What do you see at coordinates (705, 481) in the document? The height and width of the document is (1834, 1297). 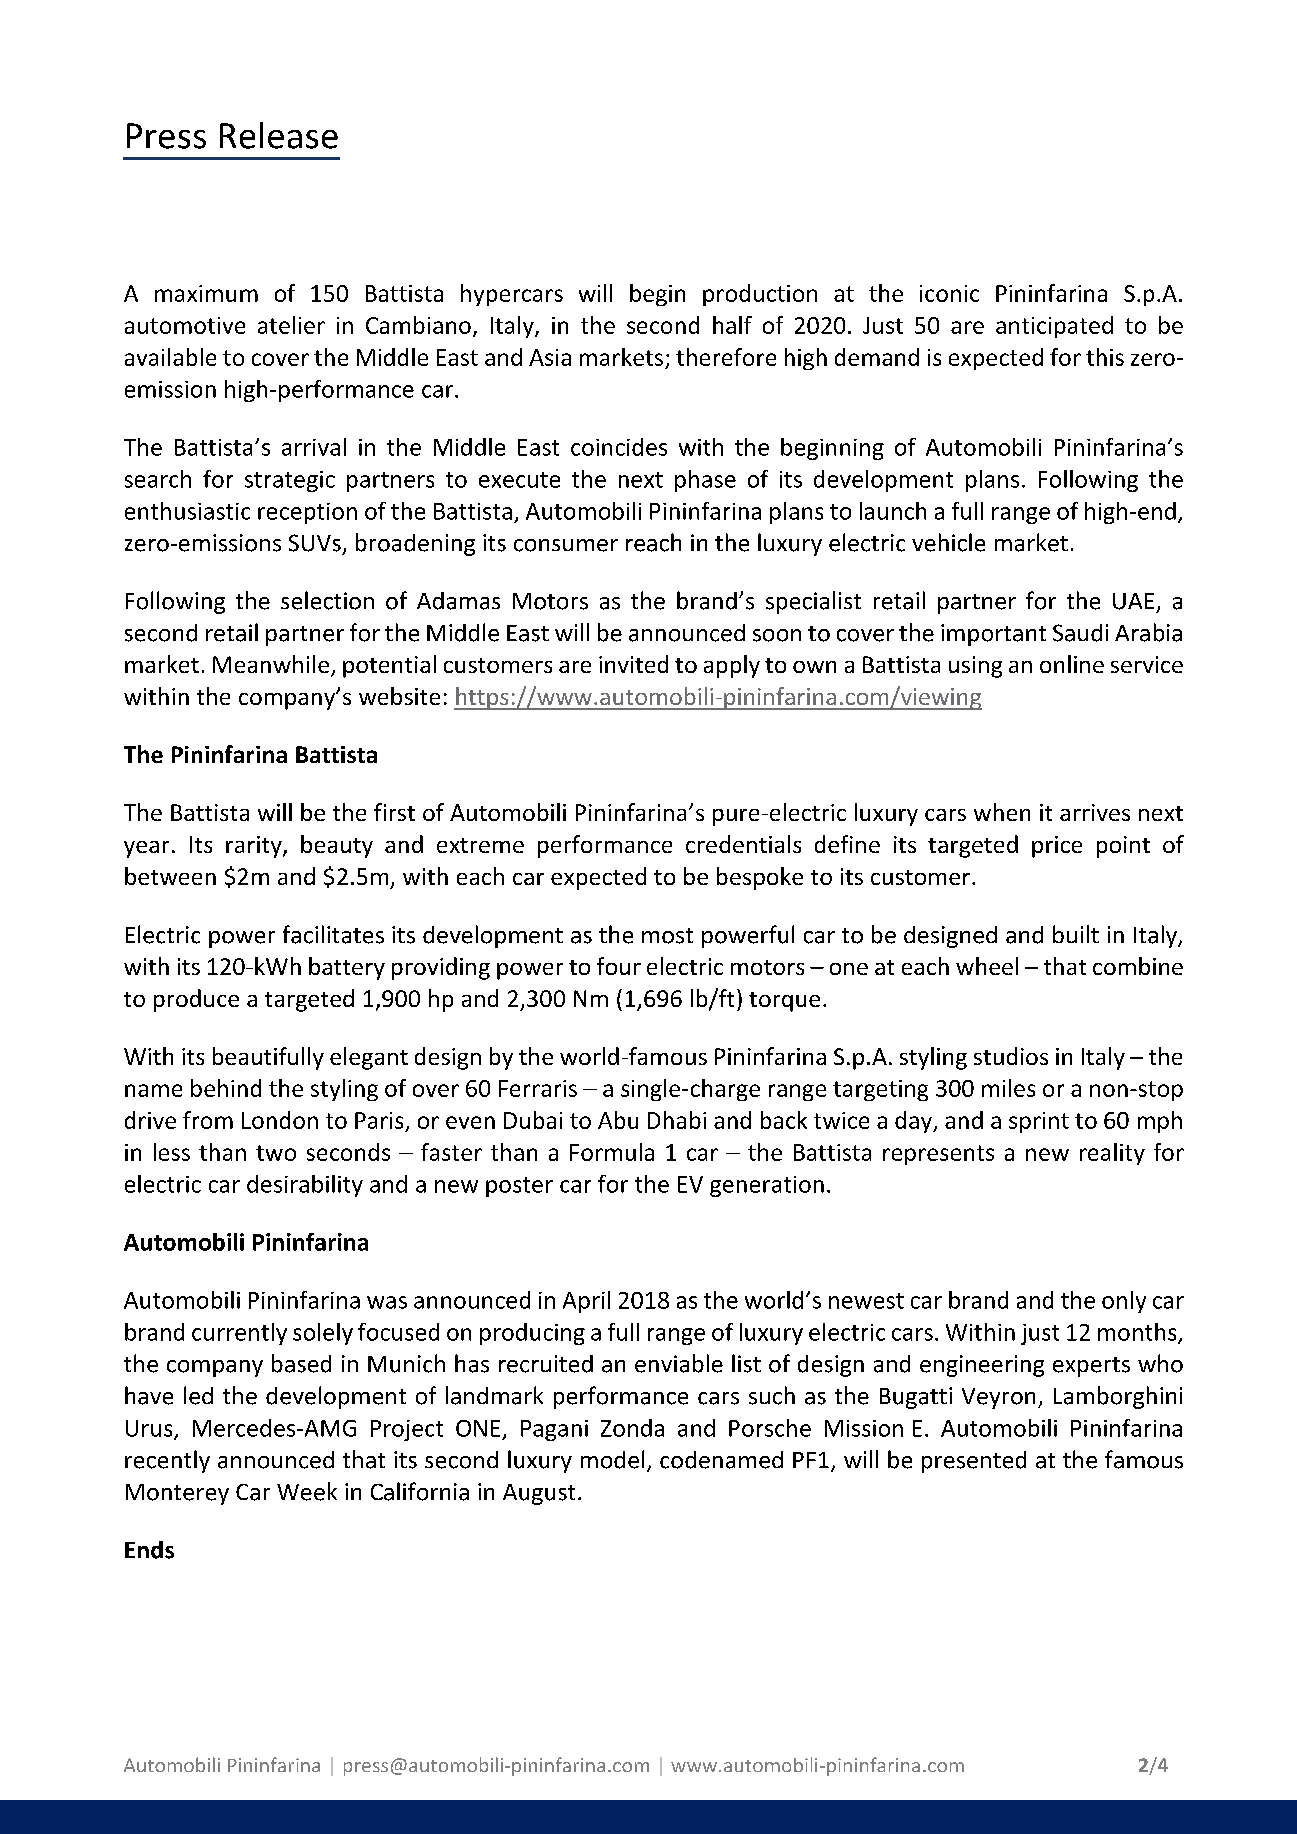 I see `phase` at bounding box center [705, 481].
